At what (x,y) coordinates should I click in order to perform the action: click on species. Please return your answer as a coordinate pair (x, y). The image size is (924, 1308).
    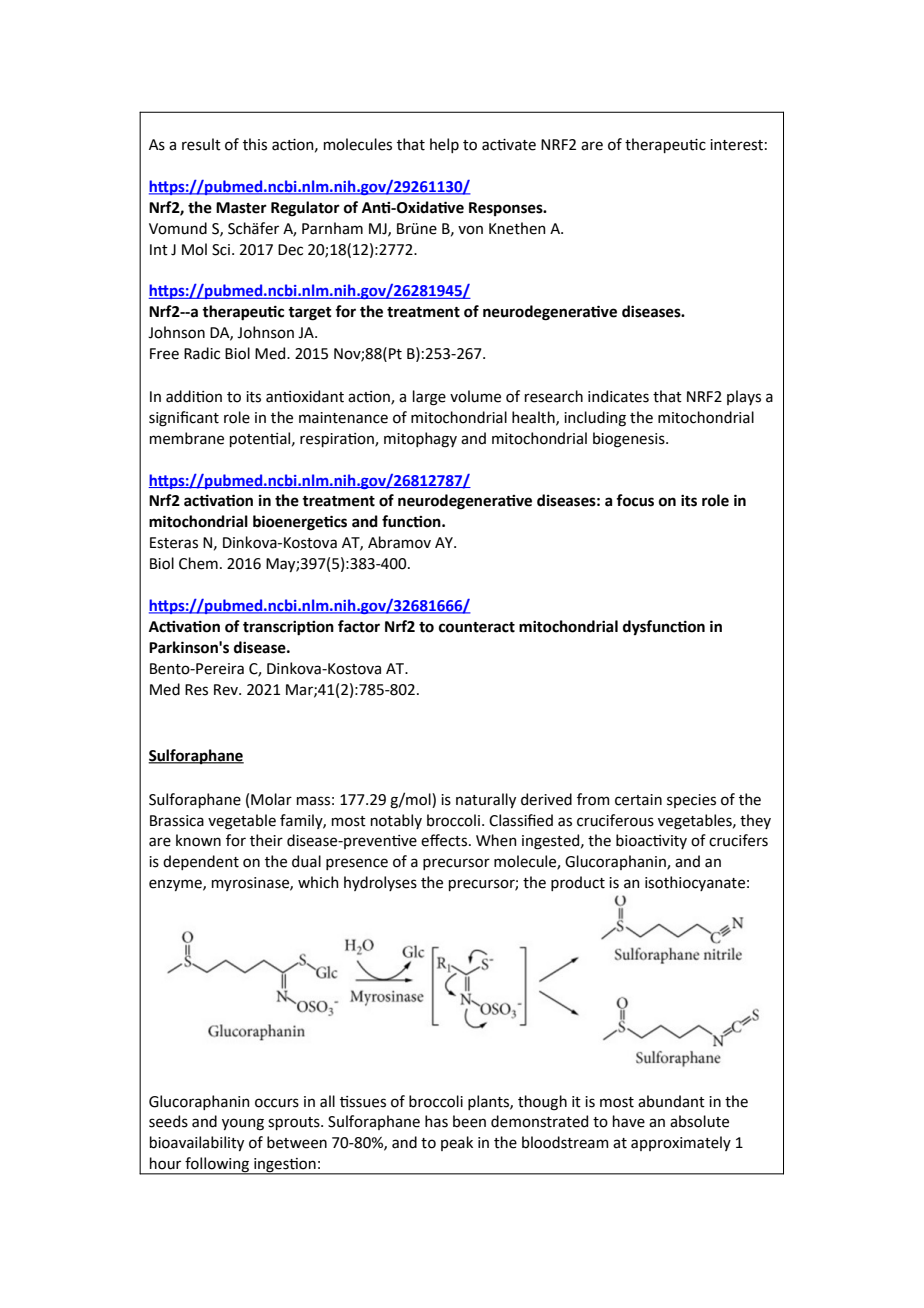
    Looking at the image, I should click on (691, 801).
